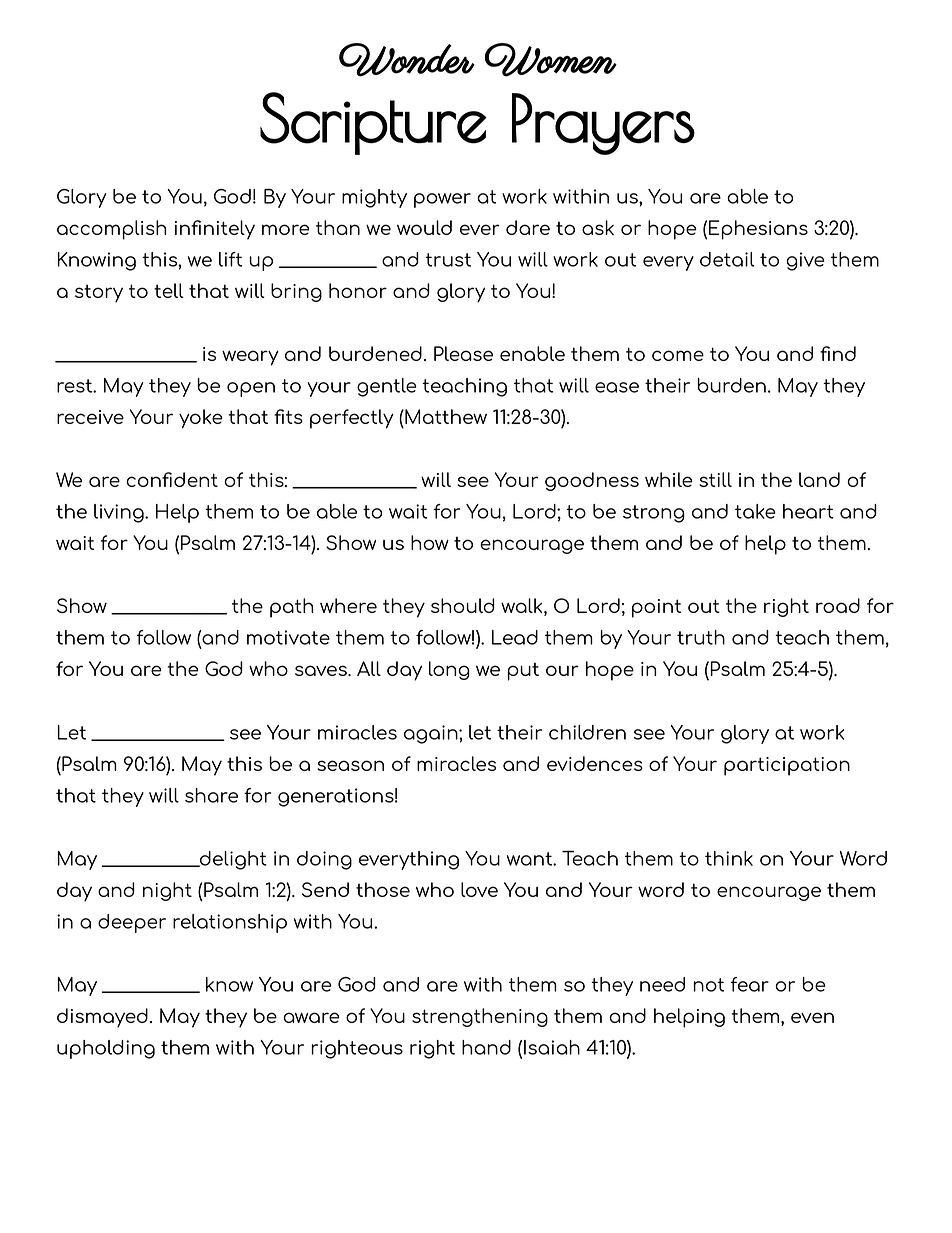 This document has height=1233, width=952. What do you see at coordinates (407, 60) in the document?
I see `Wonder` at bounding box center [407, 60].
